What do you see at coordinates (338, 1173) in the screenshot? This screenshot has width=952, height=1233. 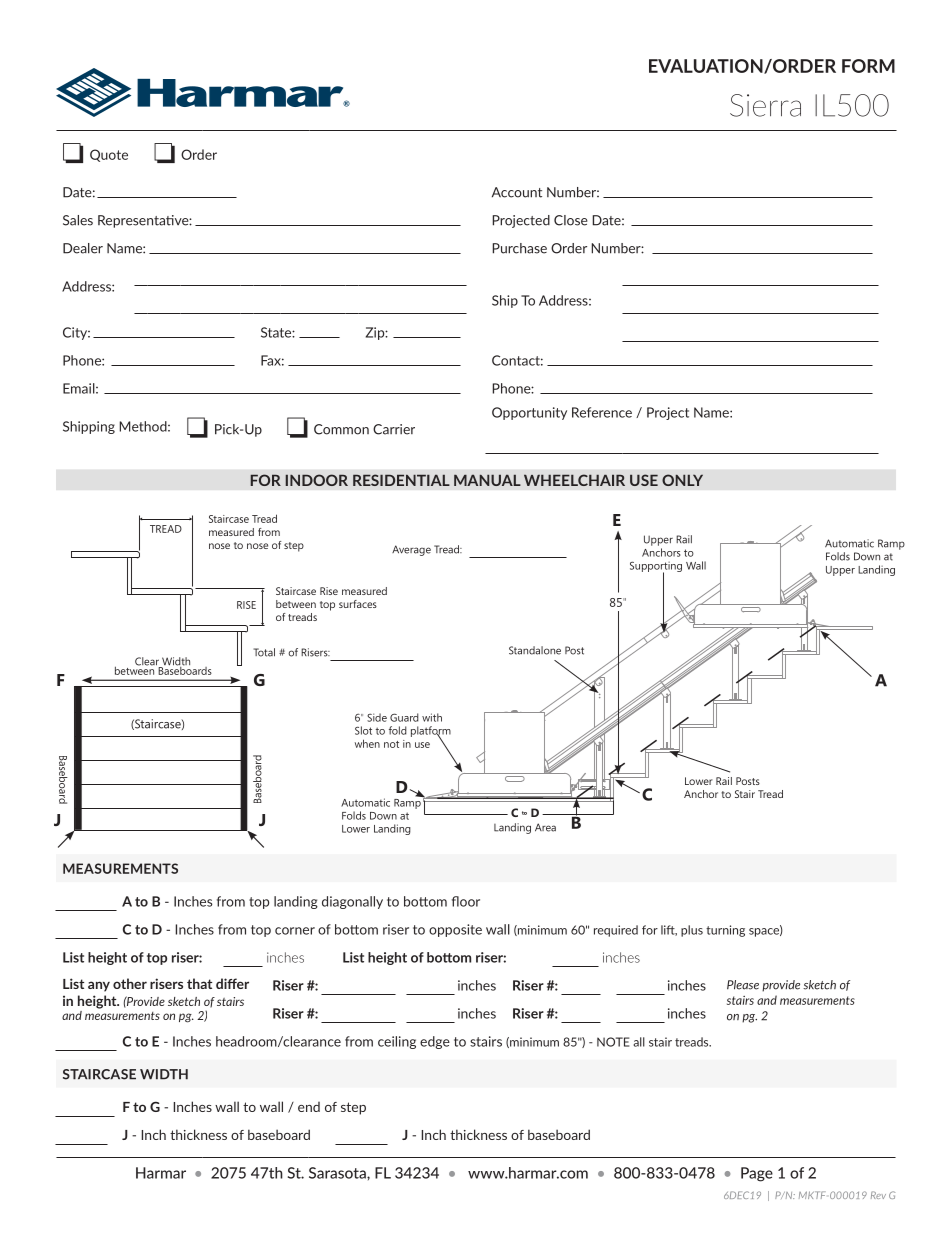 I see `Sarasota` at bounding box center [338, 1173].
